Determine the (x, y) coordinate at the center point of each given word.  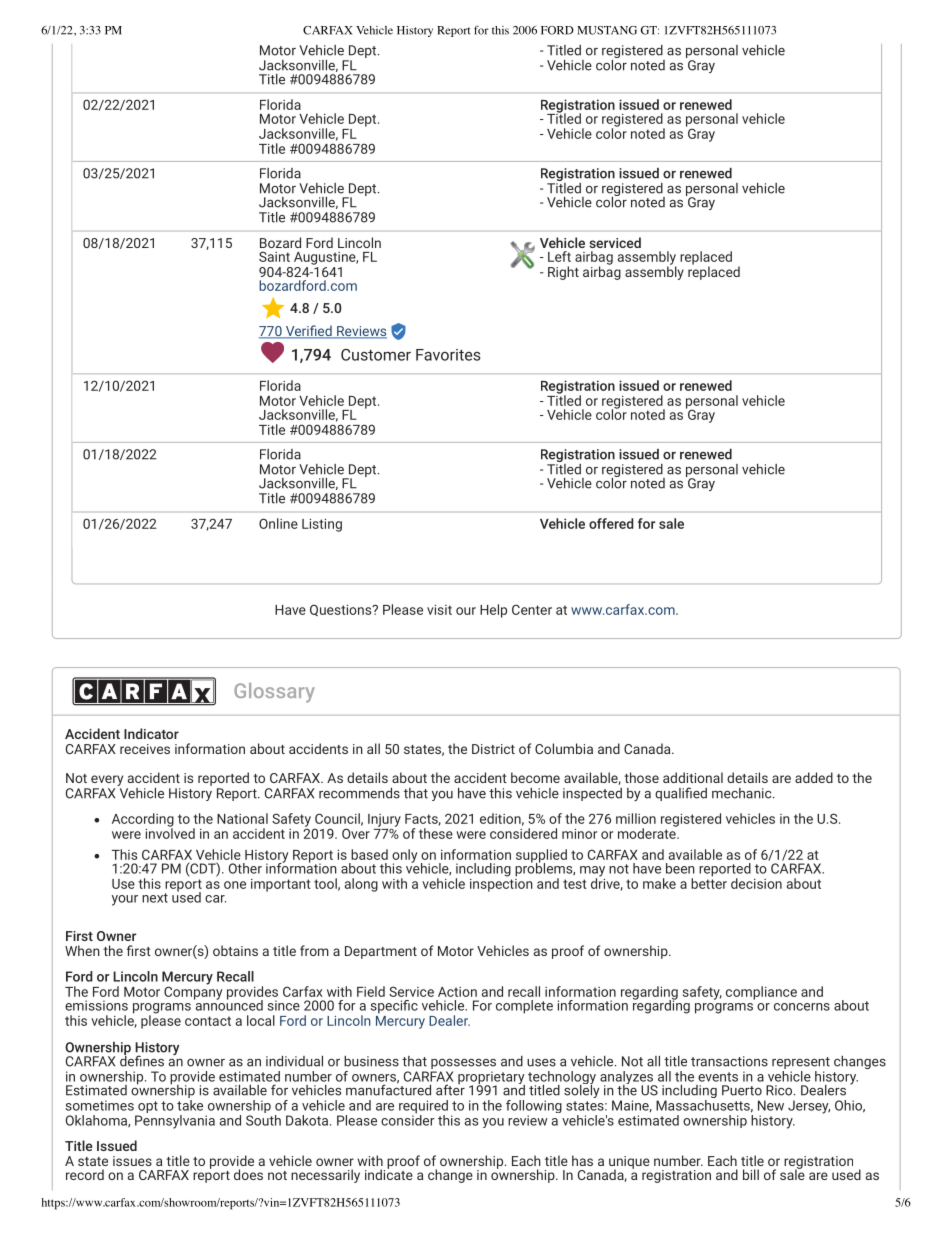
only (404, 857)
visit (439, 610)
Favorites (448, 355)
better (709, 882)
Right (563, 273)
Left (559, 256)
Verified (308, 332)
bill (751, 1174)
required (423, 1108)
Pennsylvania (175, 1120)
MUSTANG (607, 30)
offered (611, 523)
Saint (274, 256)
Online (278, 523)
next (155, 898)
